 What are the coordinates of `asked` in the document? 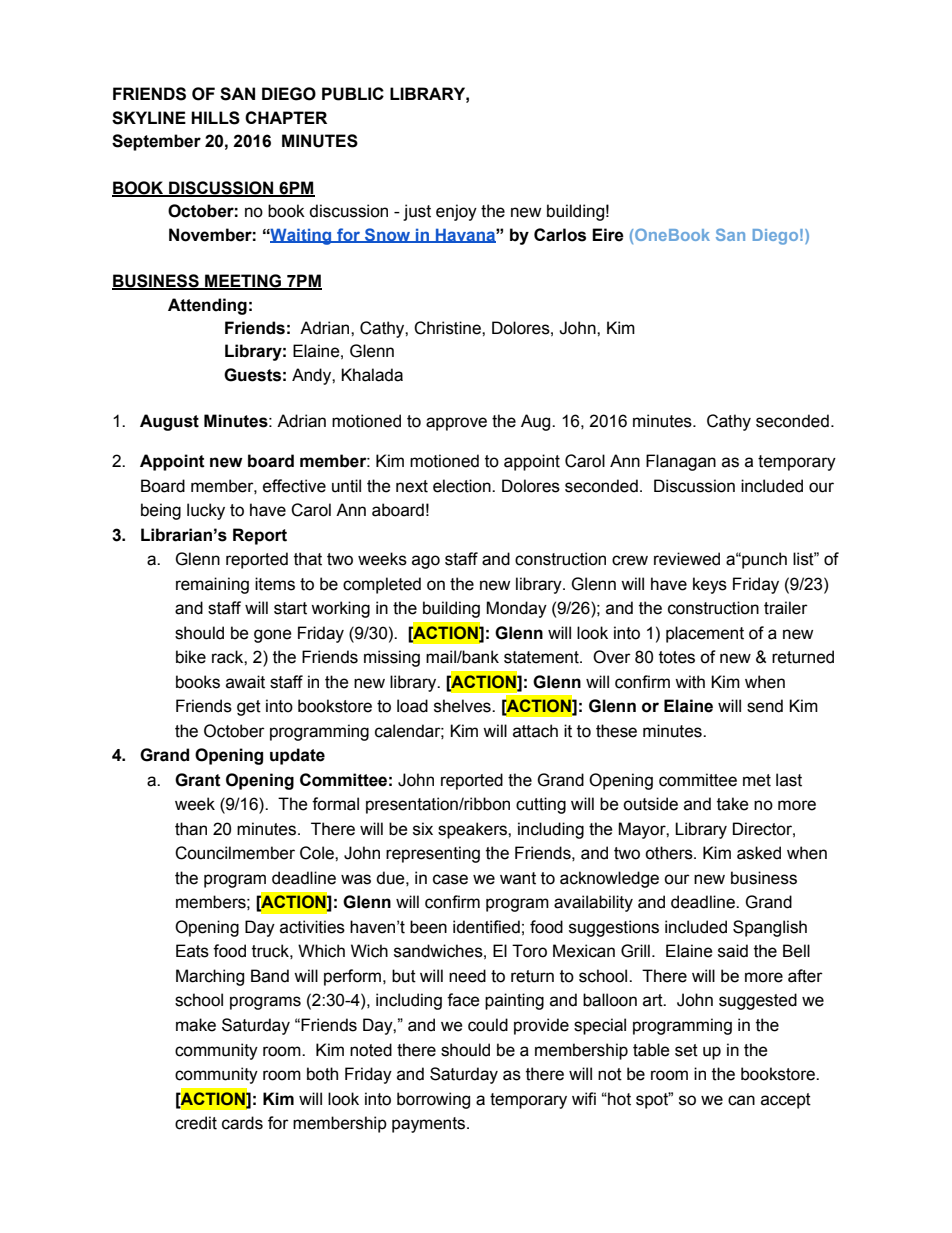 It's located at (759, 853).
